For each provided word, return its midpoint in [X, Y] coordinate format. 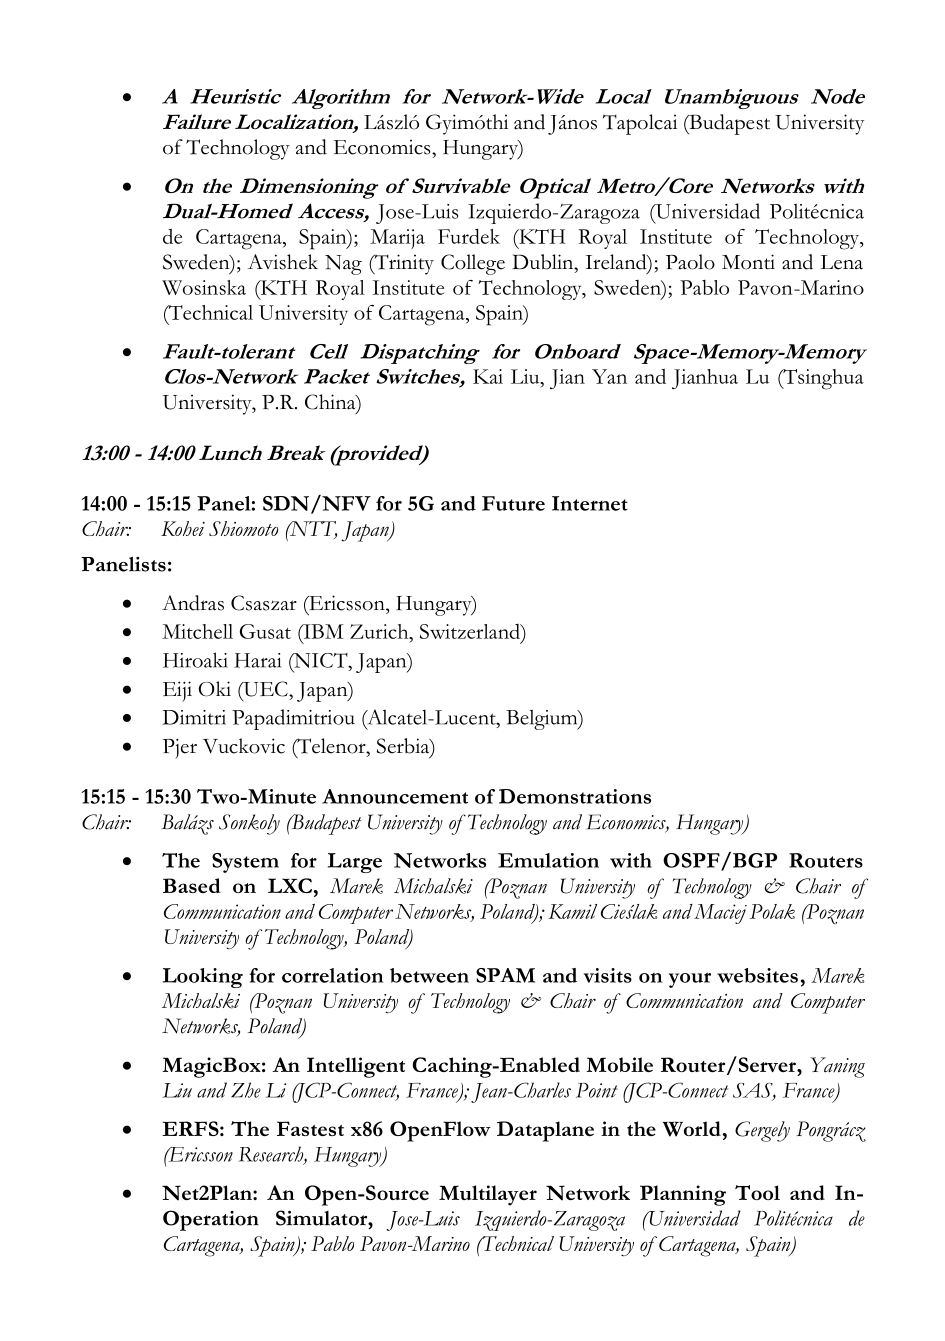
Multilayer [488, 1195]
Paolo [690, 262]
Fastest [310, 1128]
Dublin [544, 262]
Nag [343, 265]
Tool [757, 1192]
